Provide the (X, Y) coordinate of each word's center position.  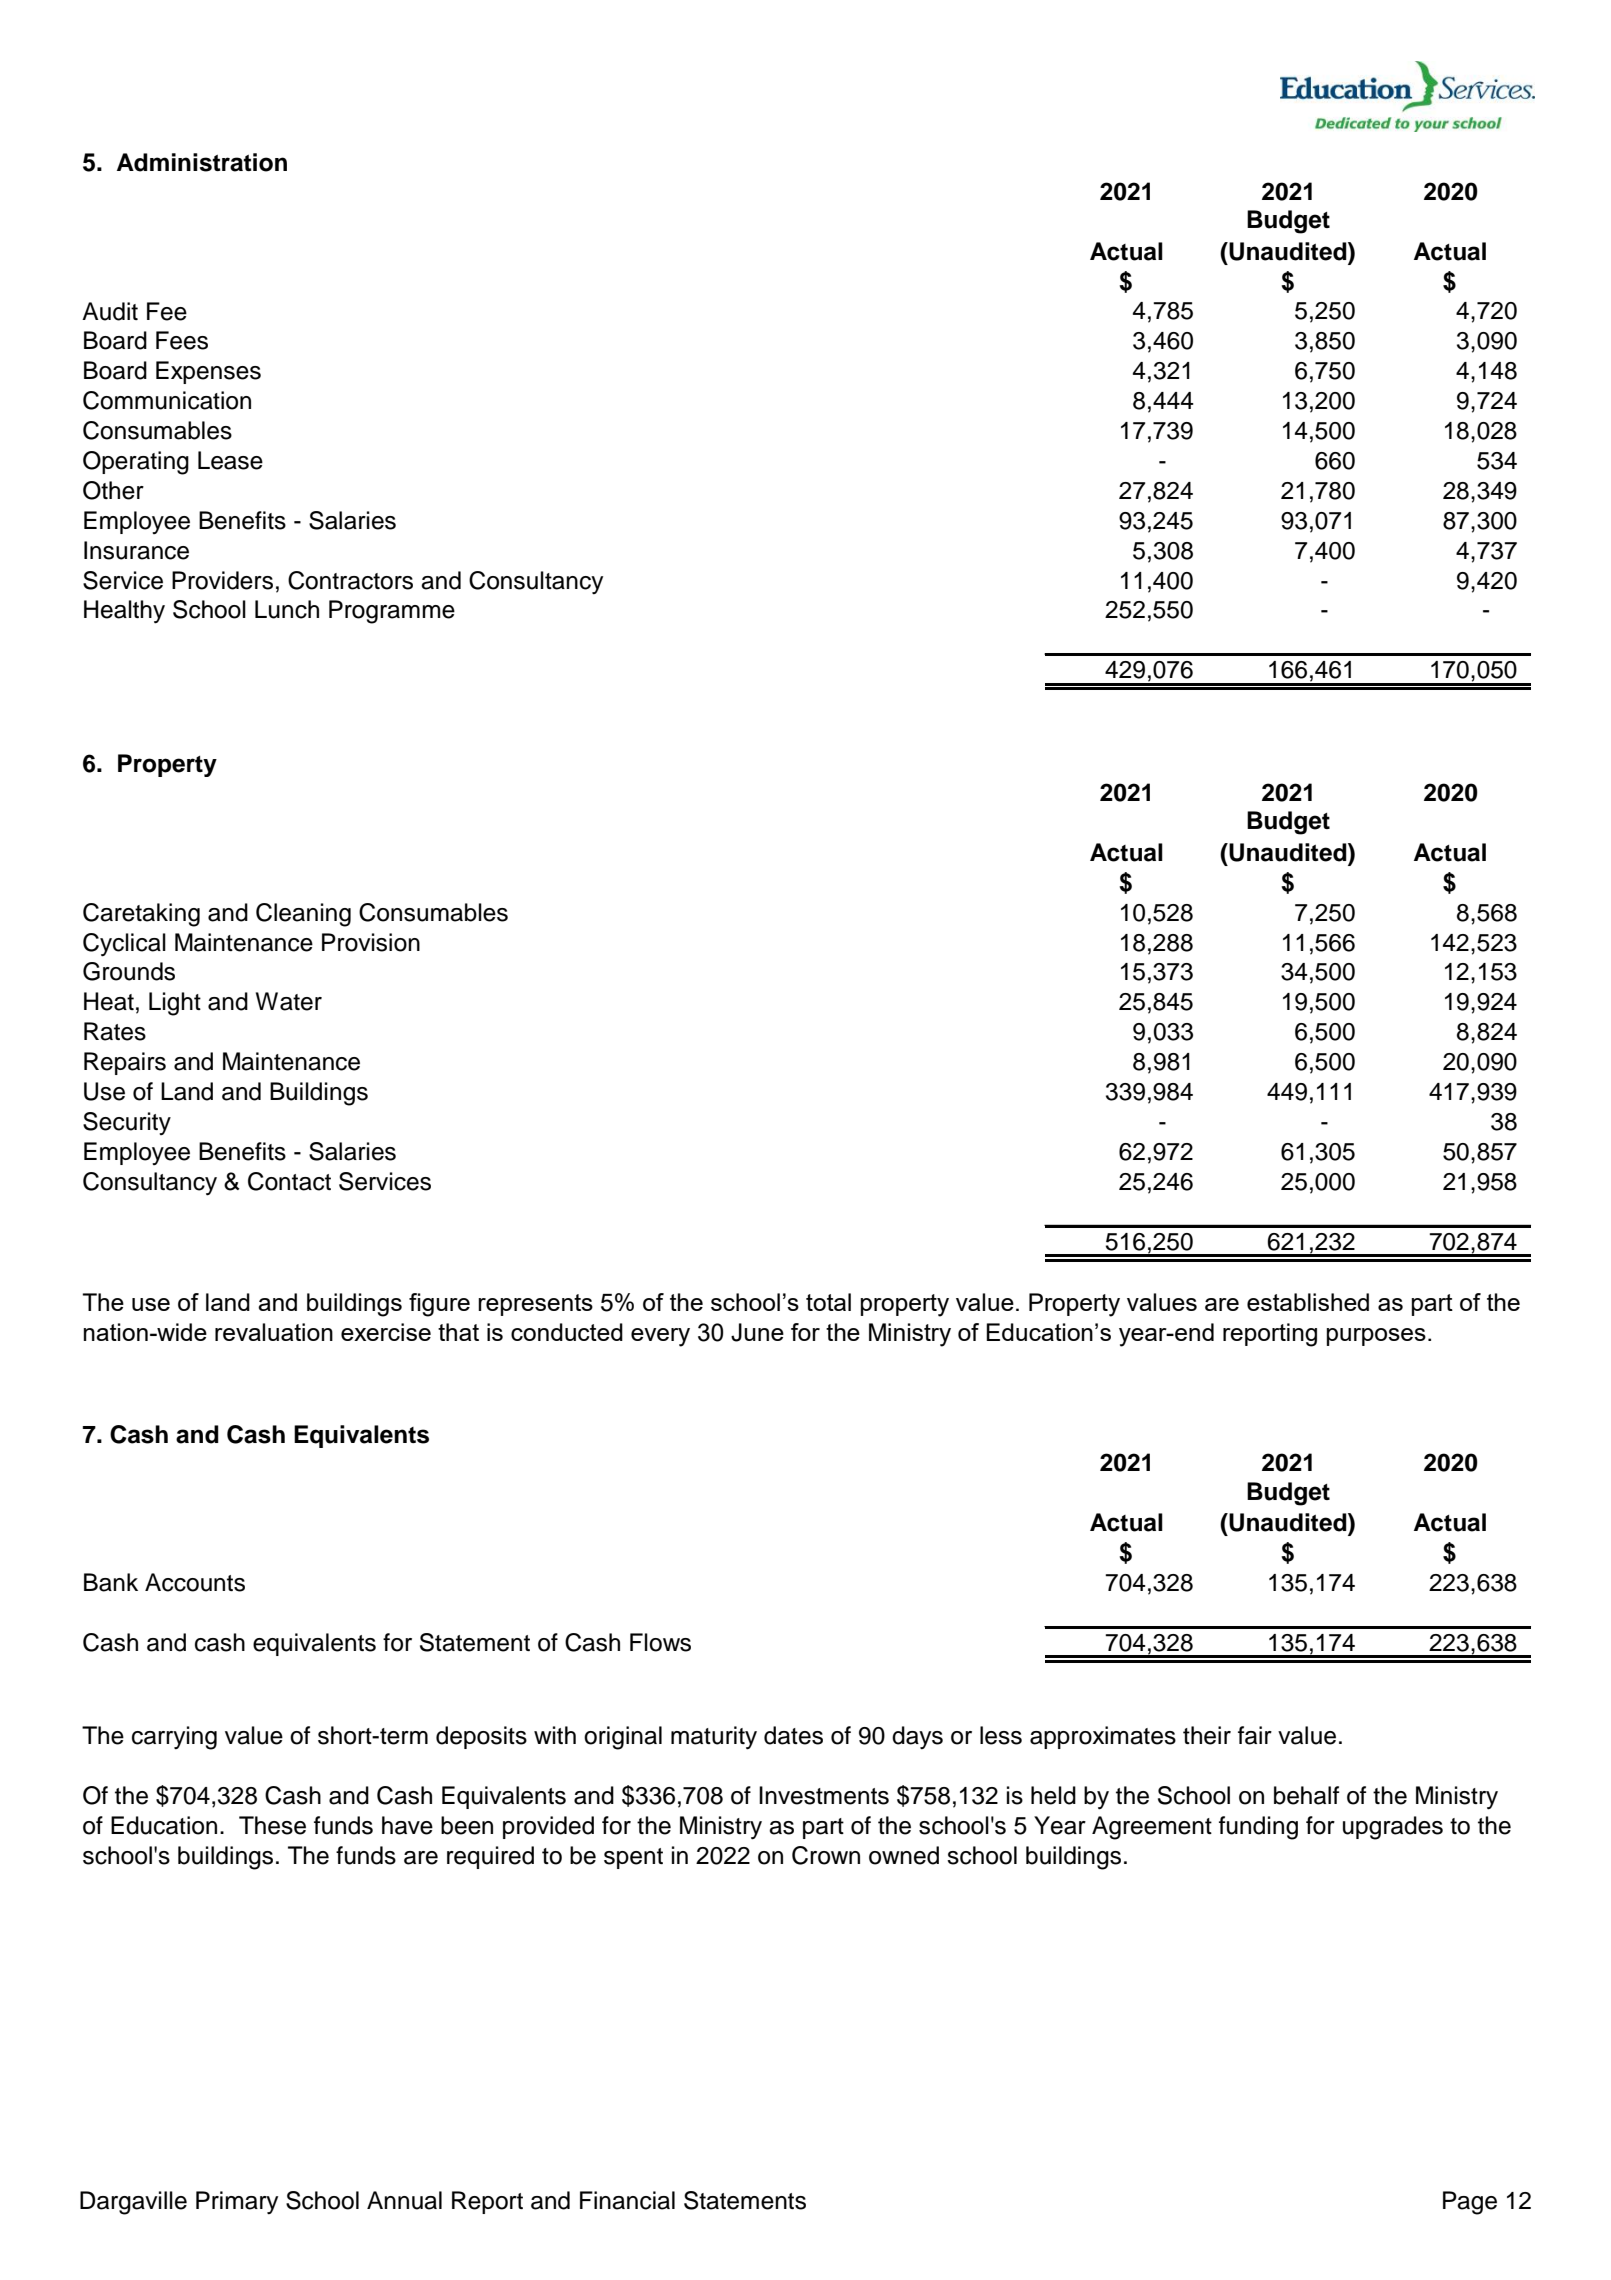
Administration (202, 162)
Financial (627, 2200)
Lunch (287, 609)
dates (793, 1735)
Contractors (350, 580)
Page (1470, 2203)
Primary (237, 2202)
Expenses (208, 372)
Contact (289, 1181)
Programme (392, 612)
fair (1255, 1735)
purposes (1376, 1337)
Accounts (195, 1582)
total (828, 1302)
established (1308, 1302)
